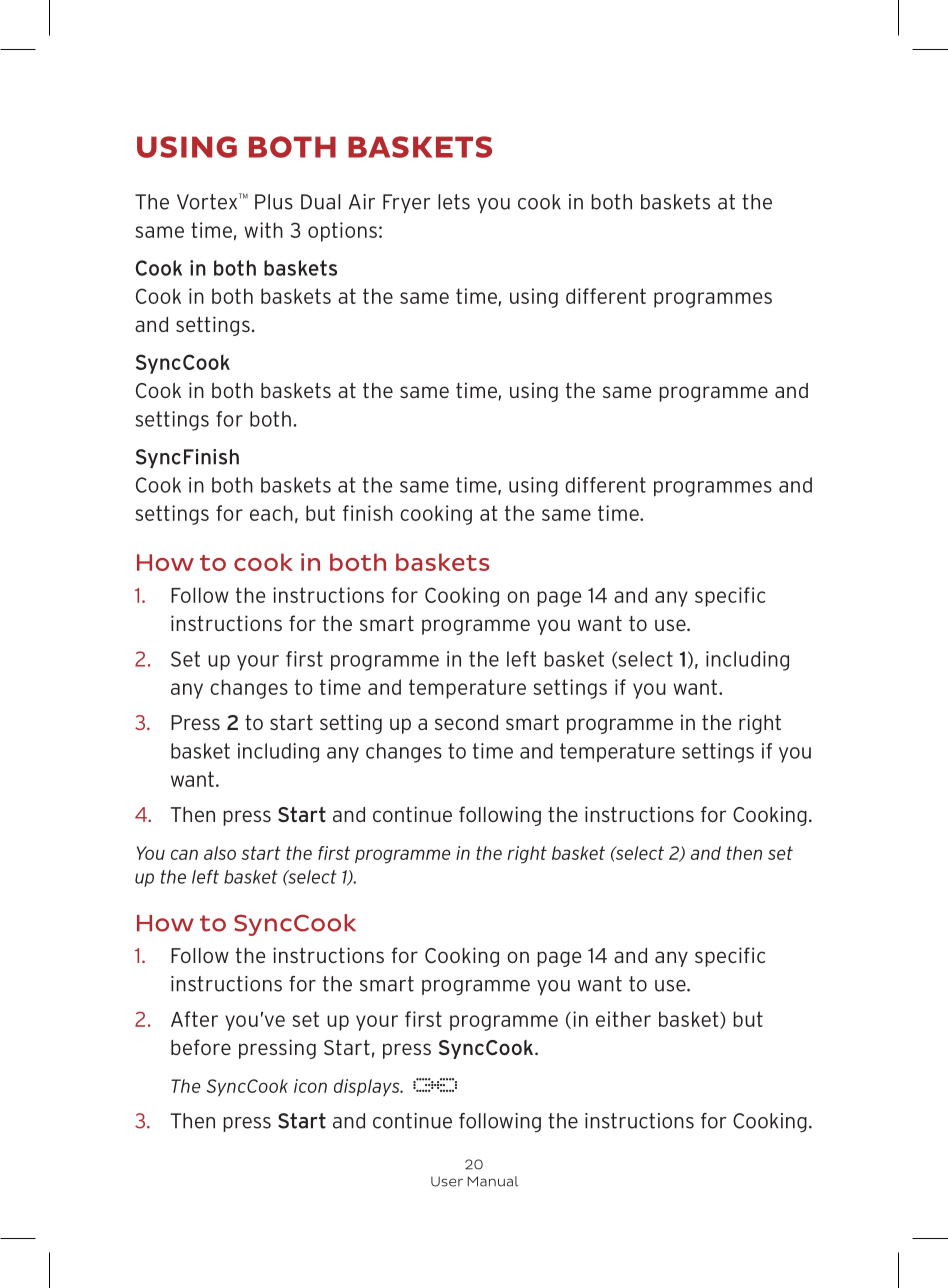  I want to click on displays, so click(368, 1087).
